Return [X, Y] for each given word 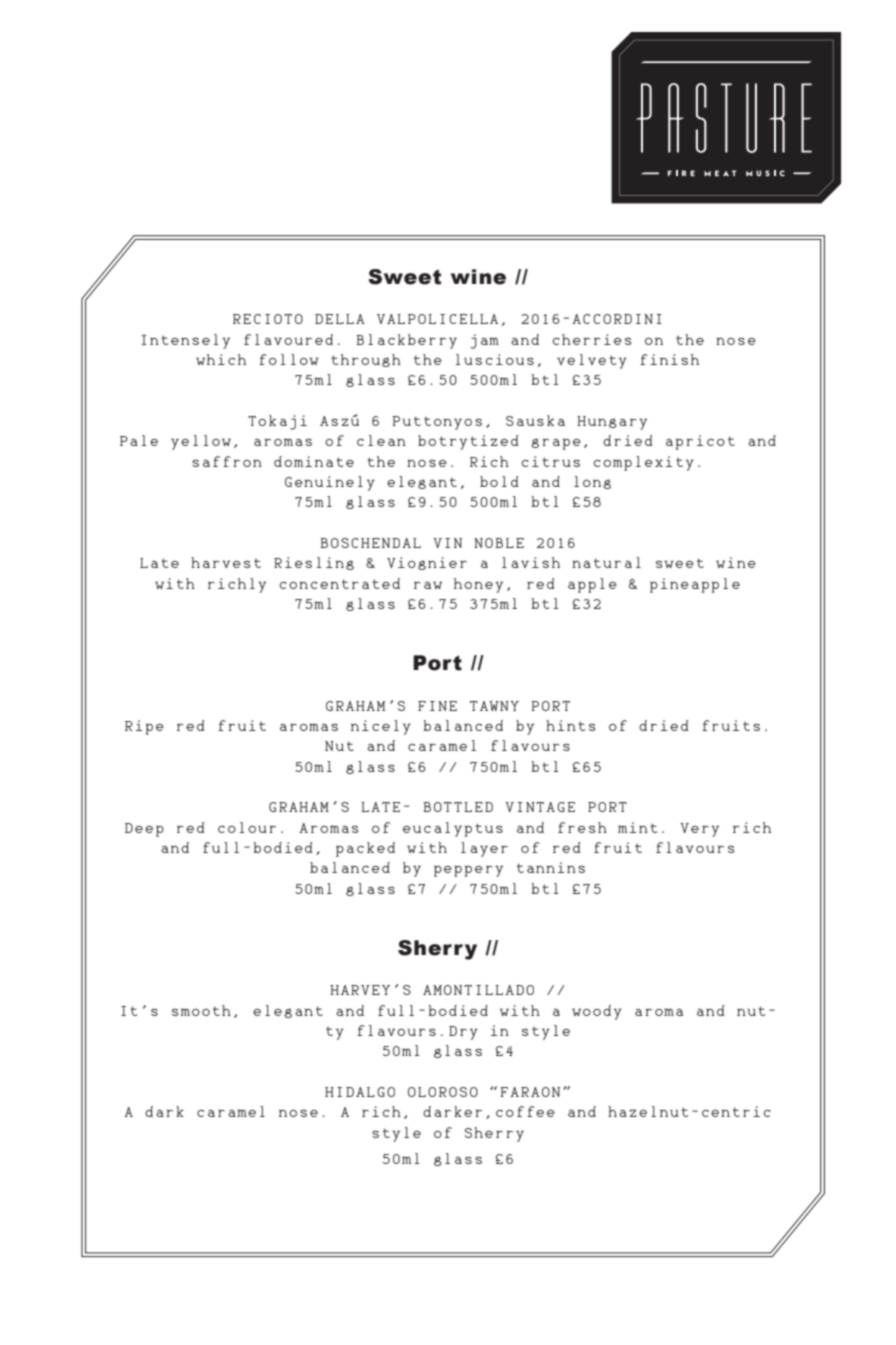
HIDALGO [360, 1092]
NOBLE [499, 543]
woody [597, 1012]
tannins [551, 867]
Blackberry [406, 341]
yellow [201, 442]
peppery [468, 871]
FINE [437, 706]
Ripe [144, 727]
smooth [201, 1010]
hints [571, 725]
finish [669, 359]
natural [606, 562]
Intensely [186, 341]
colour [247, 827]
